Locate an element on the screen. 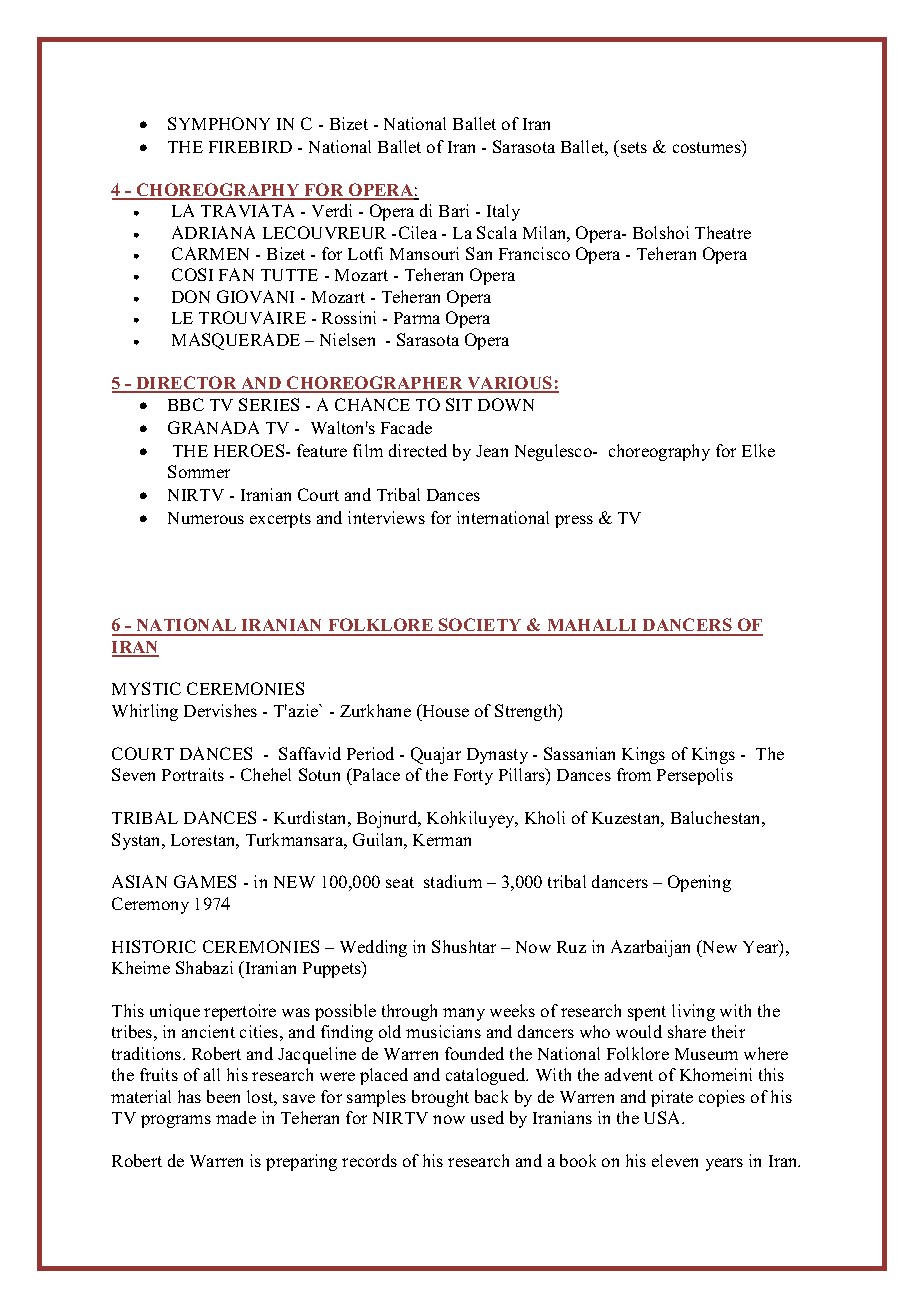  Persepolis is located at coordinates (695, 776).
